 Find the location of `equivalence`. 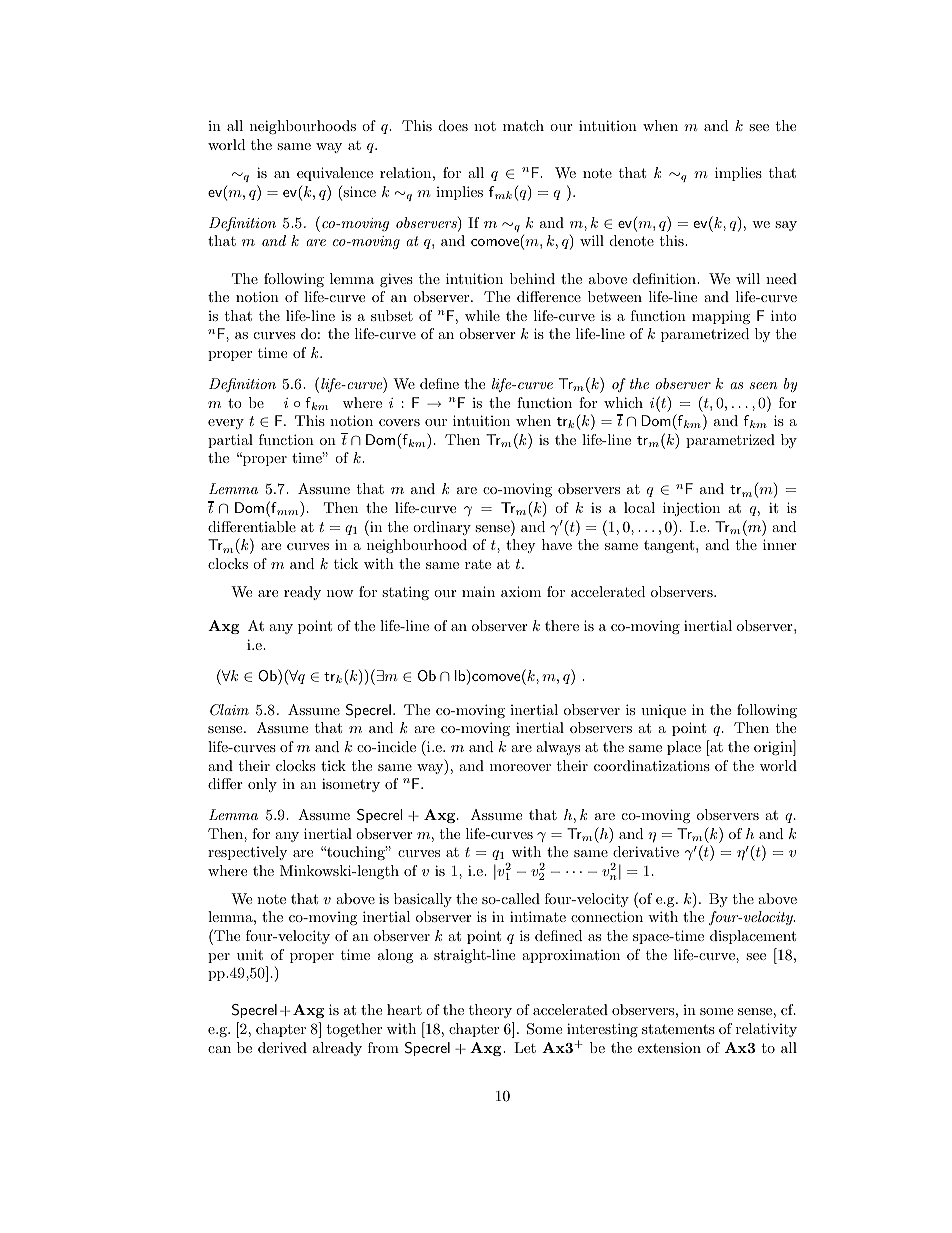

equivalence is located at coordinates (335, 174).
